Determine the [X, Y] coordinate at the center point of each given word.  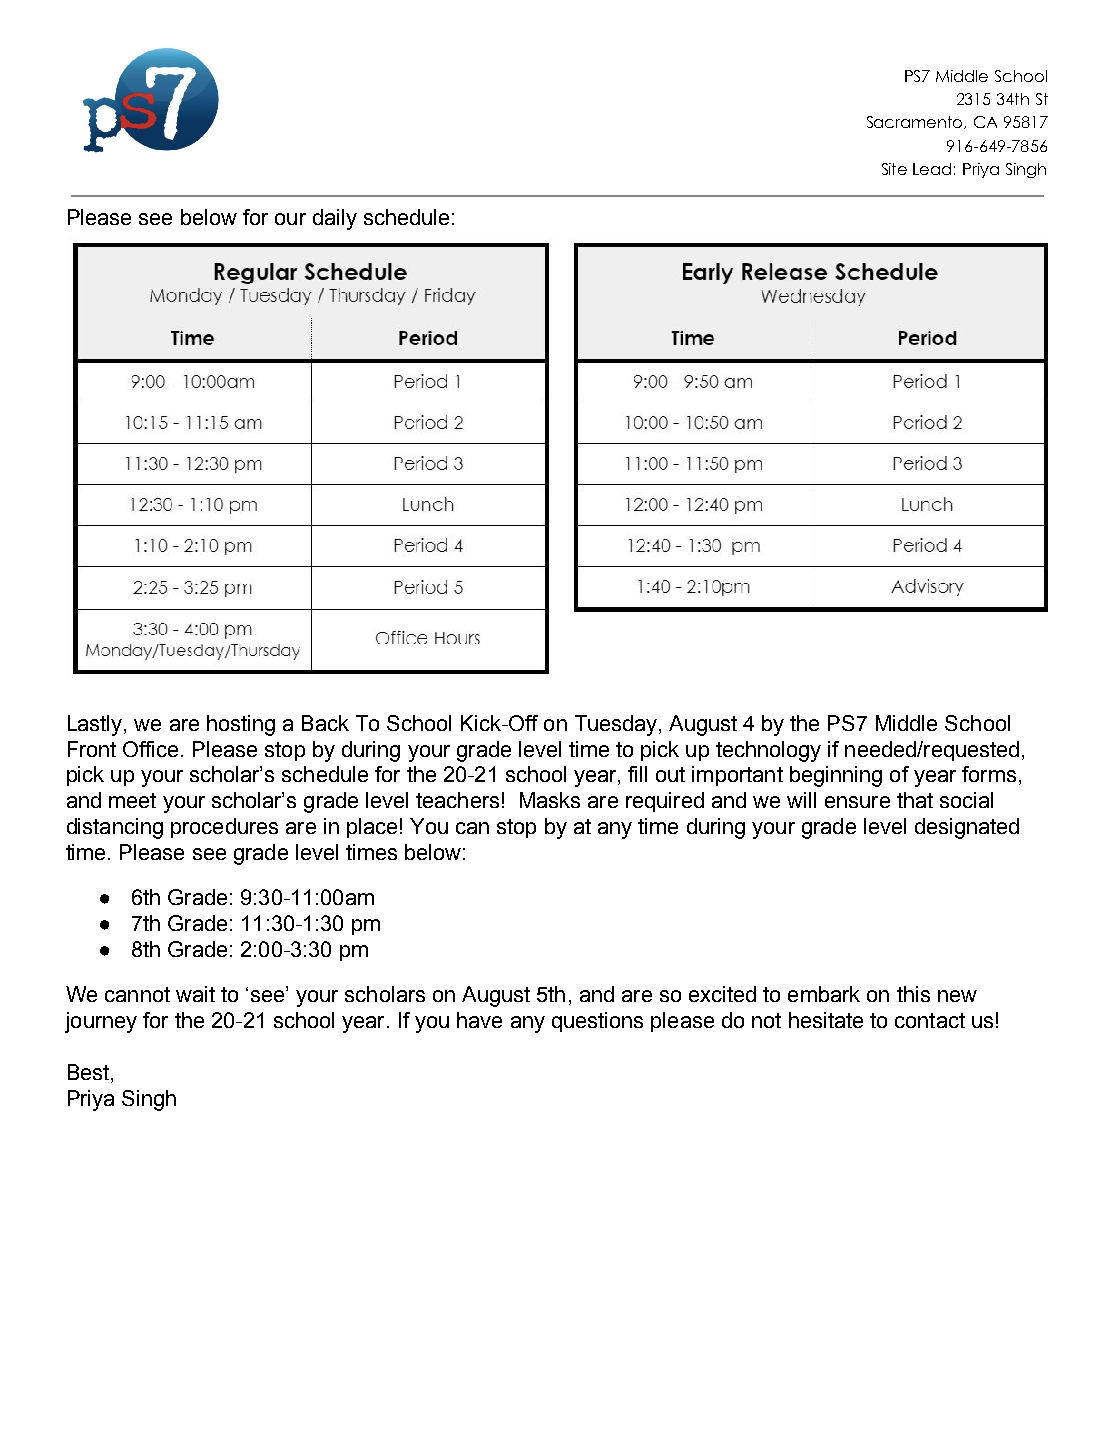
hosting [241, 725]
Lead [932, 169]
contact [930, 1020]
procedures [224, 828]
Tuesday [617, 725]
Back [325, 723]
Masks [550, 800]
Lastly [96, 725]
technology [768, 751]
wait [195, 994]
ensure [857, 802]
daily [335, 219]
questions [597, 1022]
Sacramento [916, 122]
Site [894, 169]
